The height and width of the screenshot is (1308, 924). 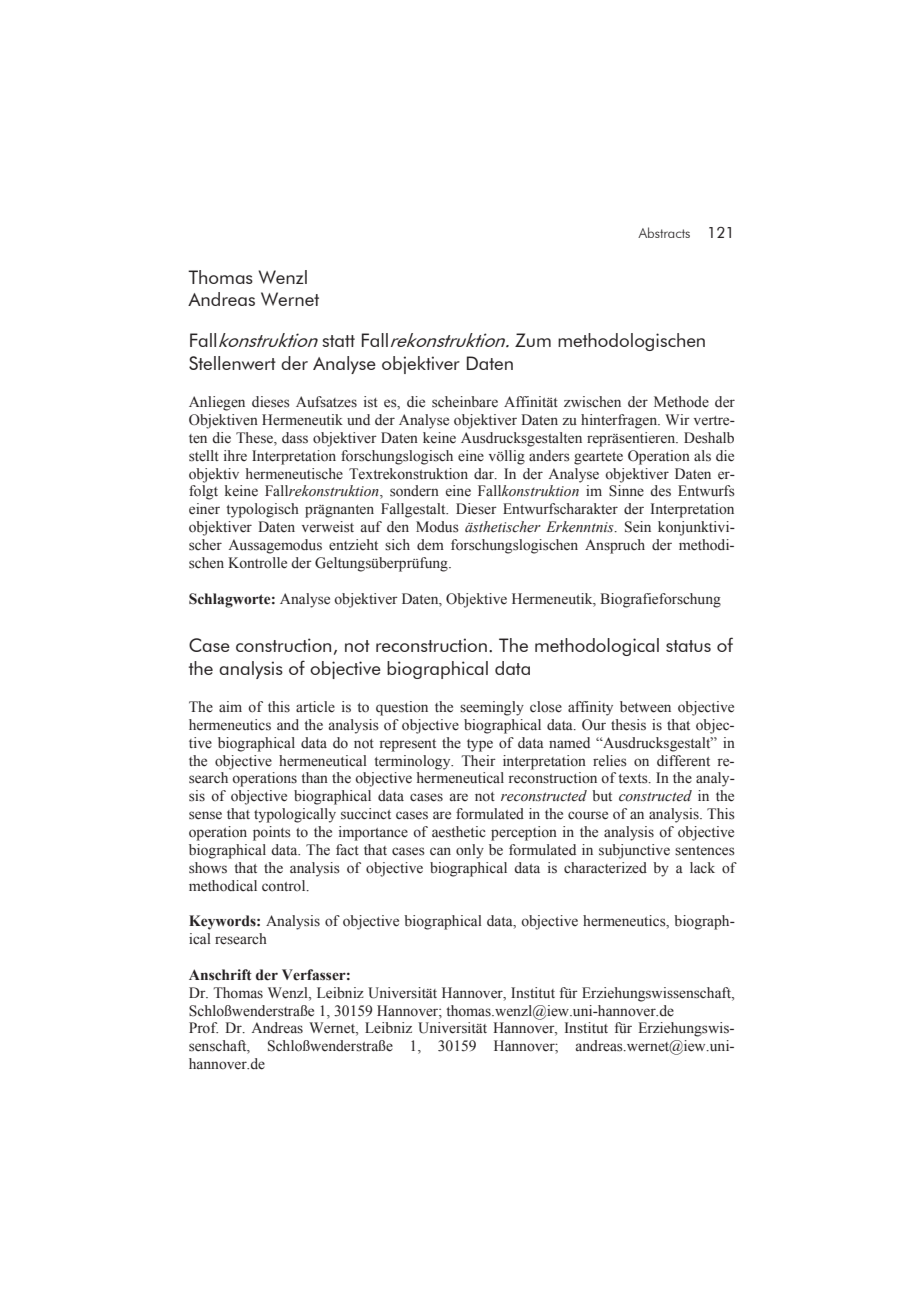 I want to click on Abstracts, so click(x=664, y=232).
